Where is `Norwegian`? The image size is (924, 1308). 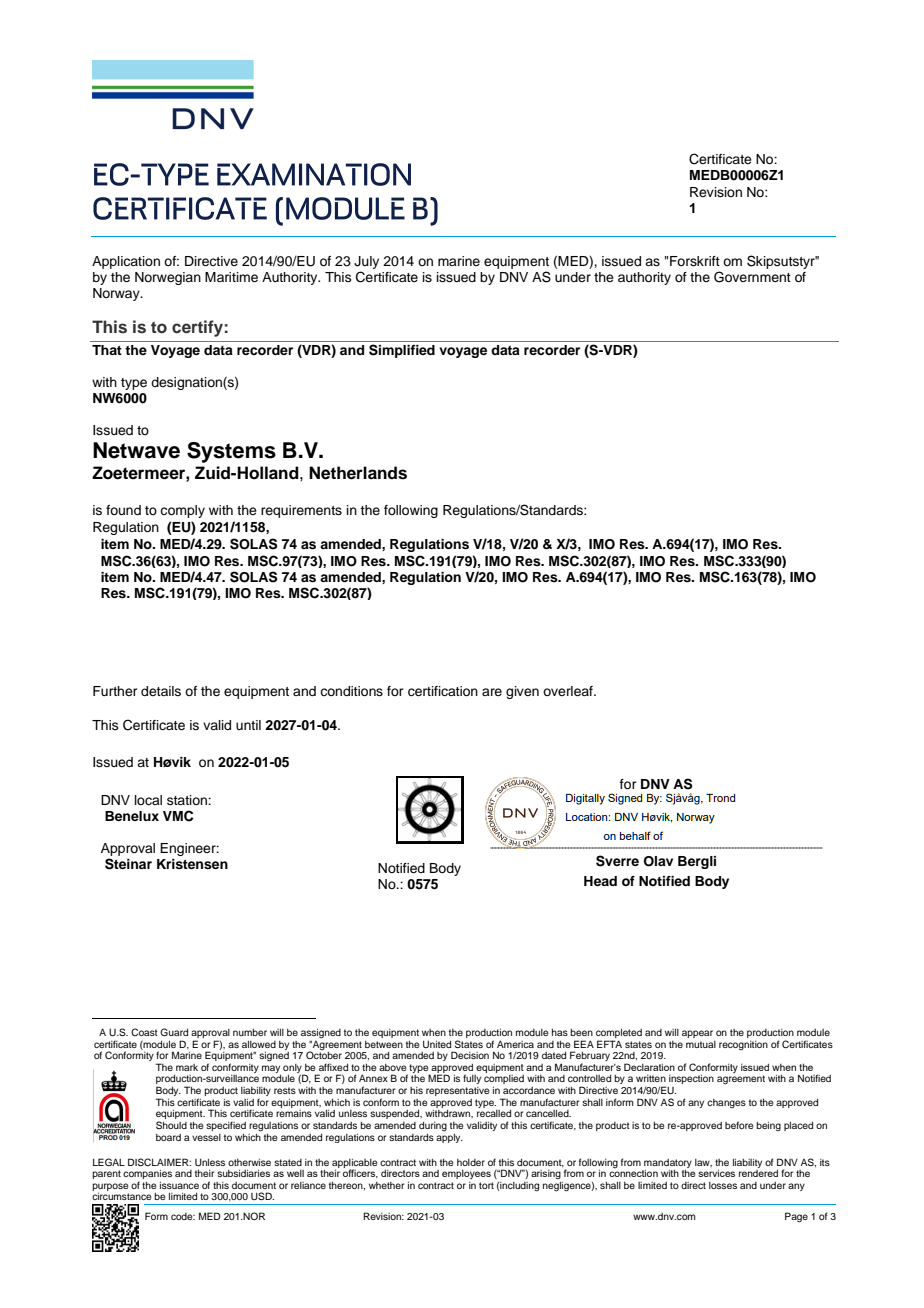
Norwegian is located at coordinates (168, 278).
